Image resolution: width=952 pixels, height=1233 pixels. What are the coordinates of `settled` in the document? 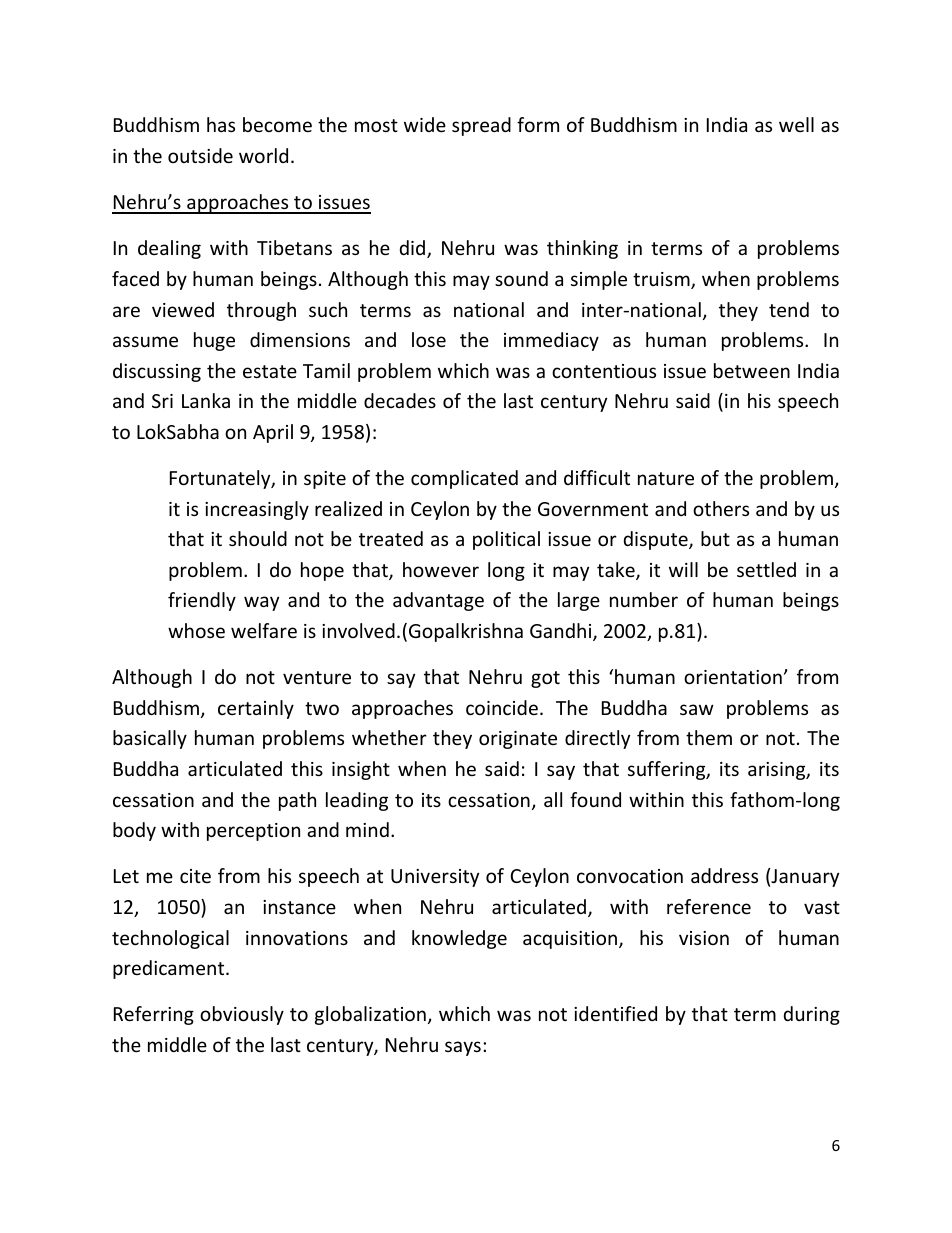 It's located at (766, 569).
